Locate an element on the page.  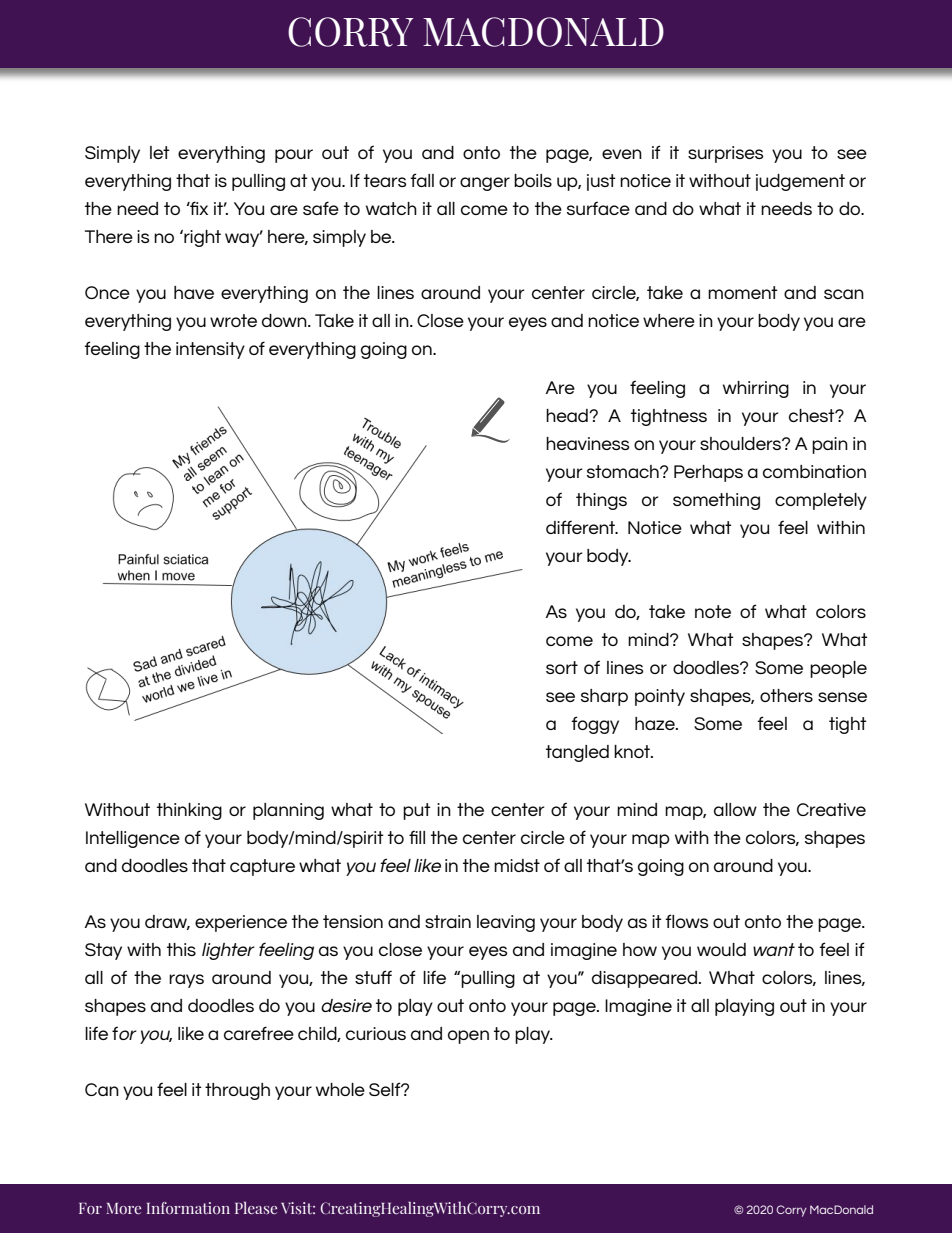
judgement is located at coordinates (800, 182).
